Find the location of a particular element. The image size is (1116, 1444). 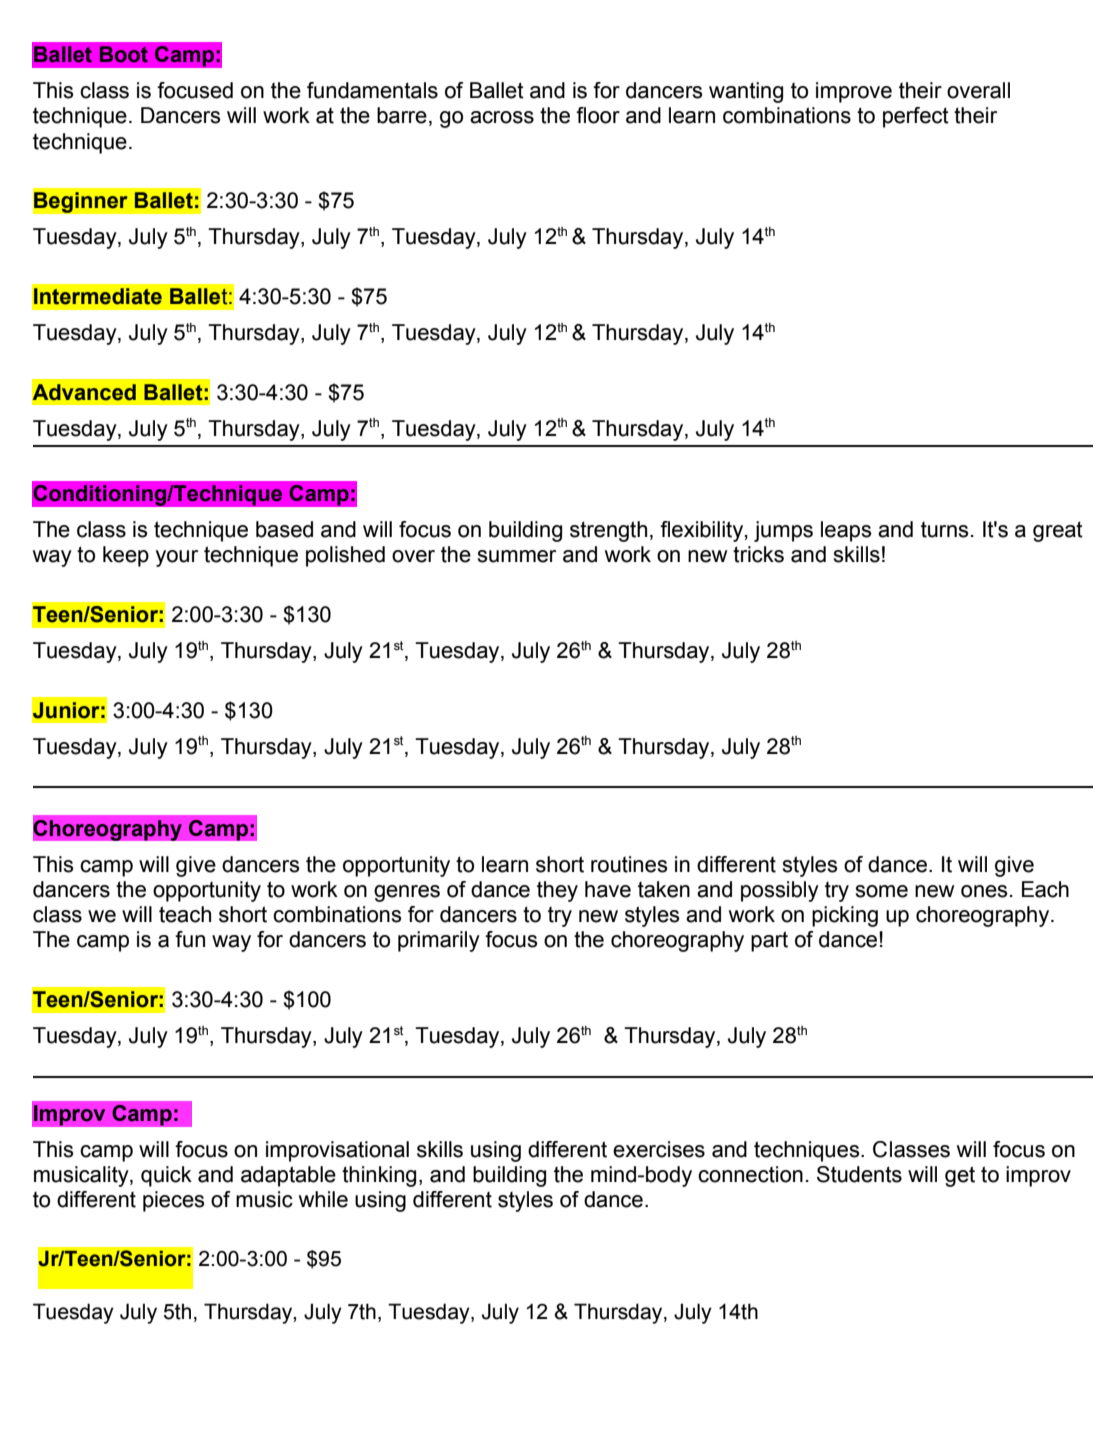

perfect is located at coordinates (916, 117).
